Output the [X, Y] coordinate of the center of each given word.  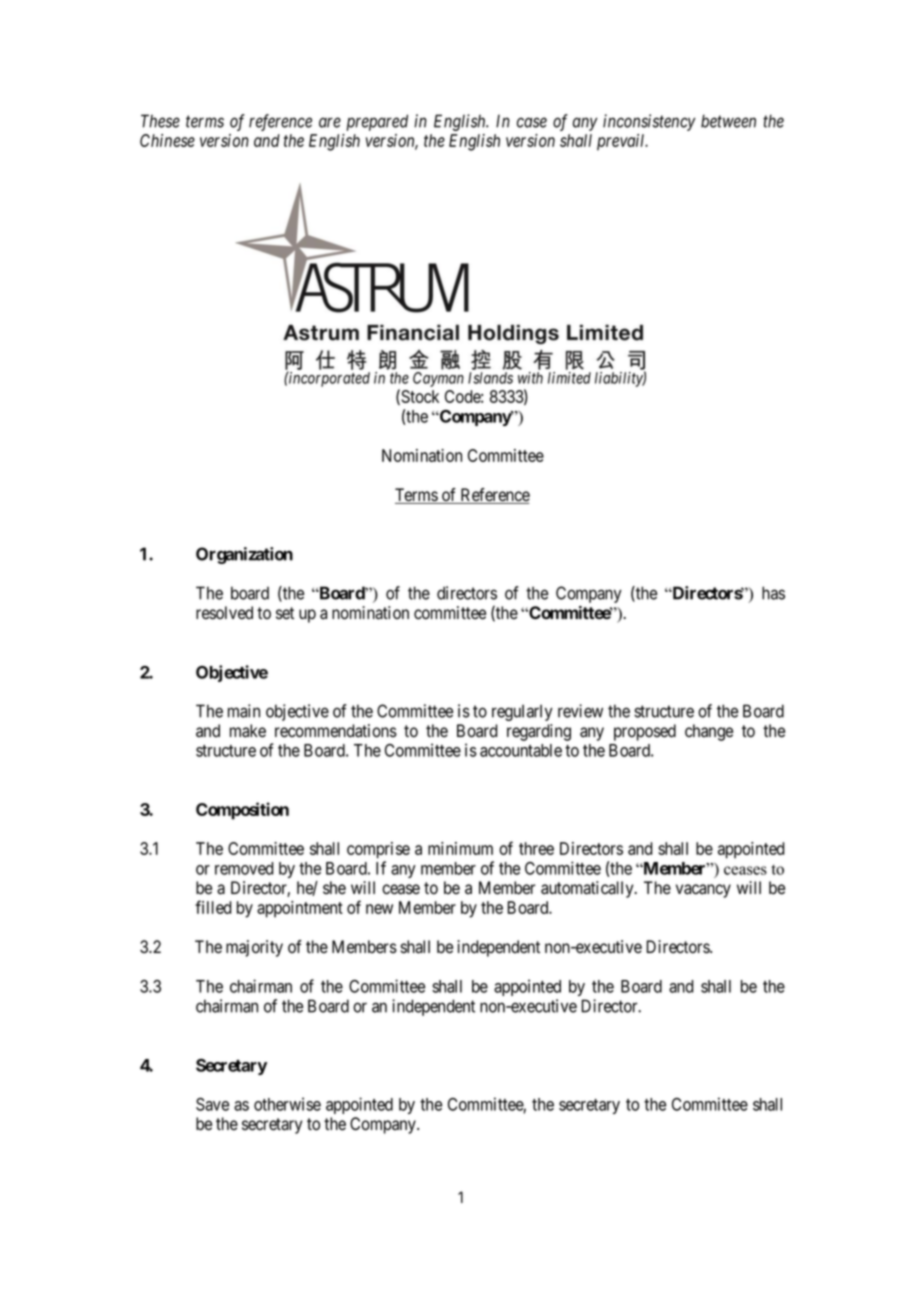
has [773, 593]
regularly [522, 712]
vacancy [703, 891]
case [532, 122]
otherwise [287, 1104]
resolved [224, 613]
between [728, 121]
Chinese [167, 140]
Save [212, 1104]
